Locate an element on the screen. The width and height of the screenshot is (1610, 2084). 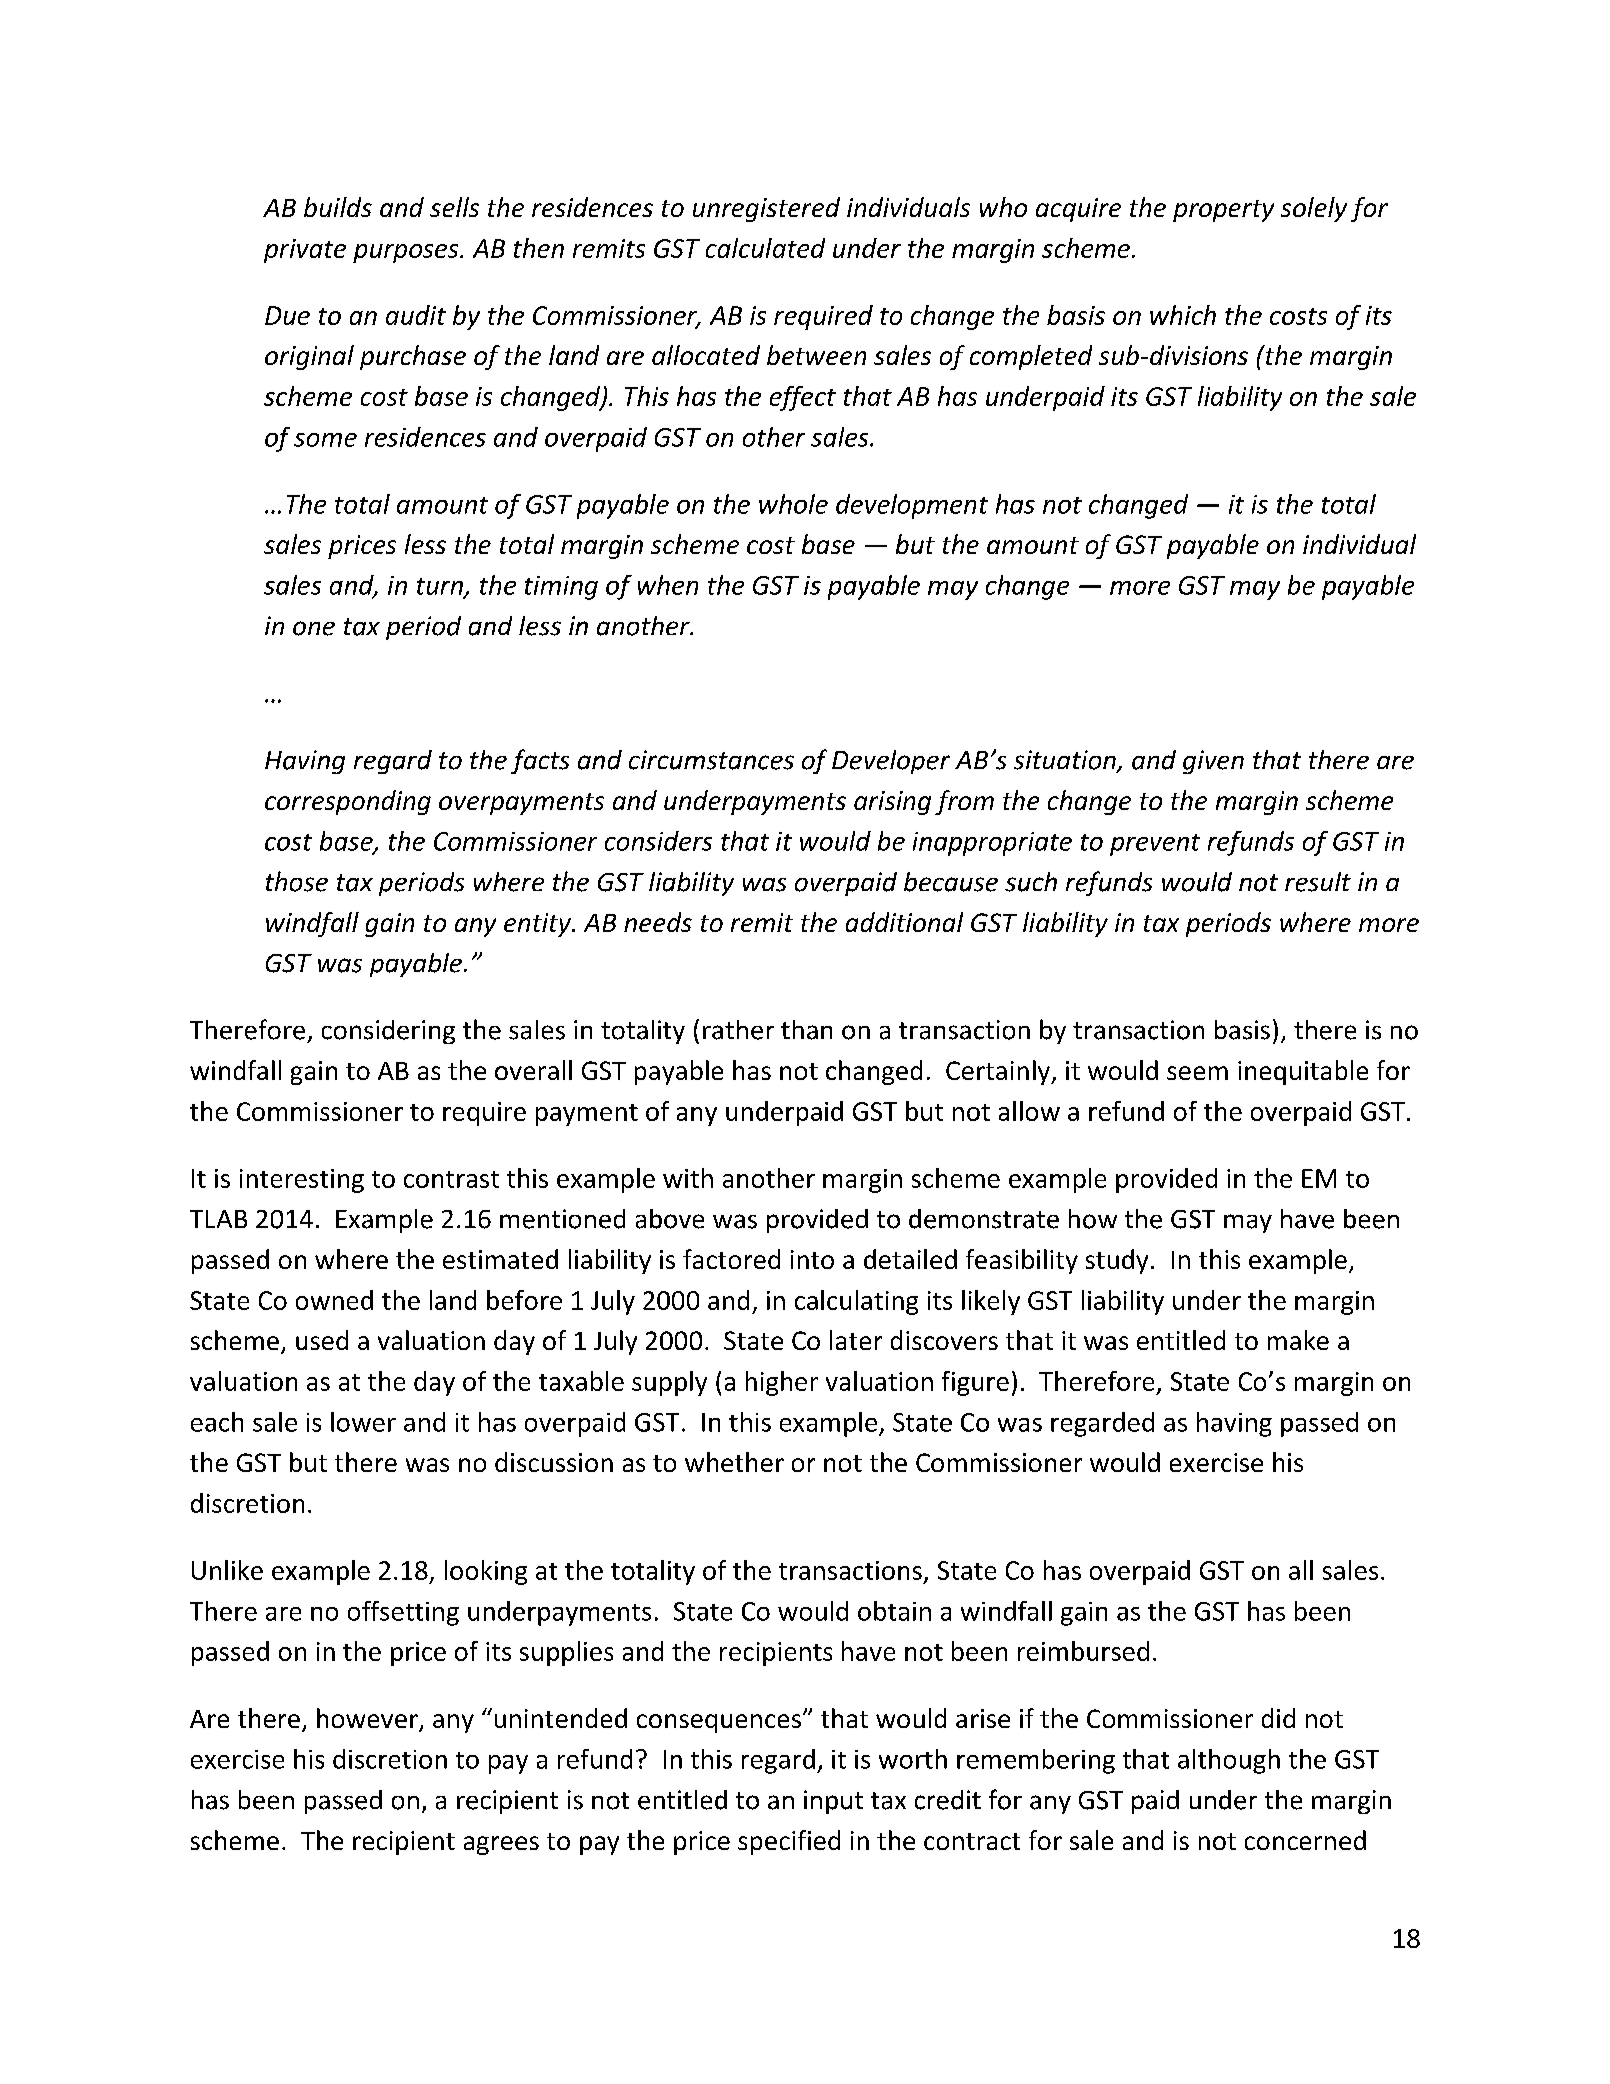
lower is located at coordinates (363, 1422).
